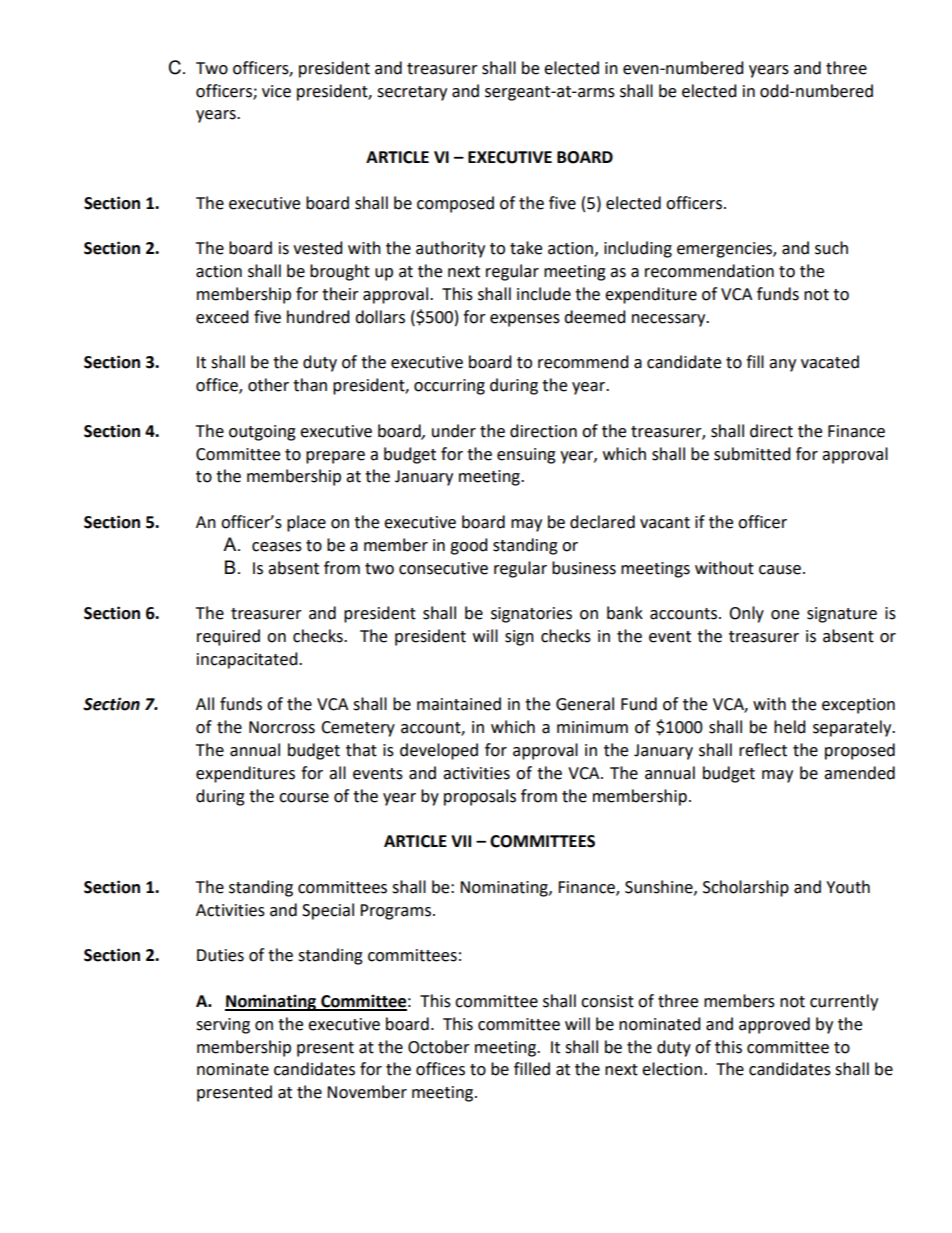 The image size is (952, 1233). Describe the element at coordinates (277, 547) in the screenshot. I see `ceases` at that location.
